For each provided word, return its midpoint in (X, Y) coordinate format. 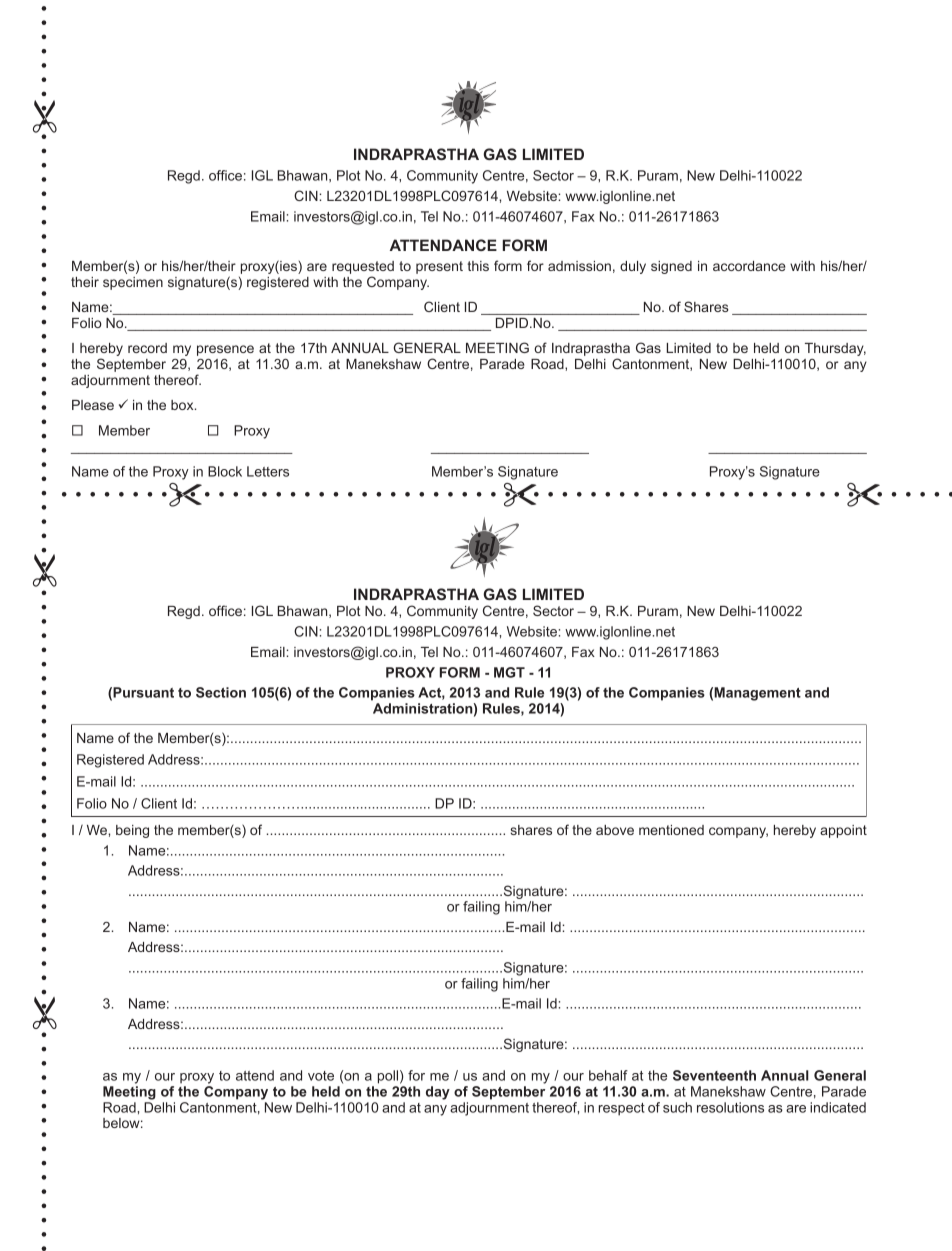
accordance (749, 266)
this (478, 266)
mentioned (671, 830)
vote (321, 1076)
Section (221, 692)
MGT (509, 672)
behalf (608, 1075)
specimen (133, 283)
